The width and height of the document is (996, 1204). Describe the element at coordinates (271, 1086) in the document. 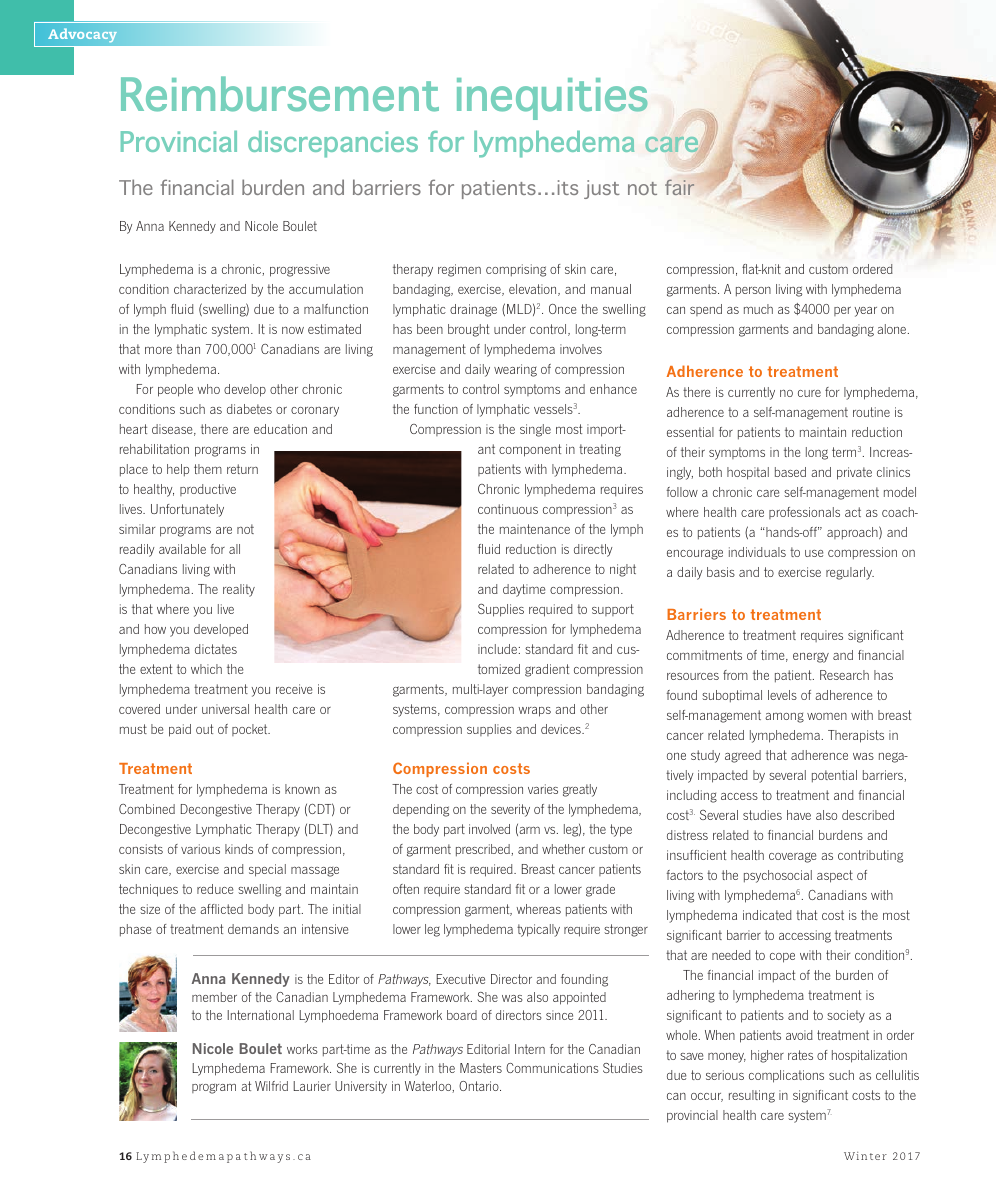

I see `Wilfrid` at that location.
